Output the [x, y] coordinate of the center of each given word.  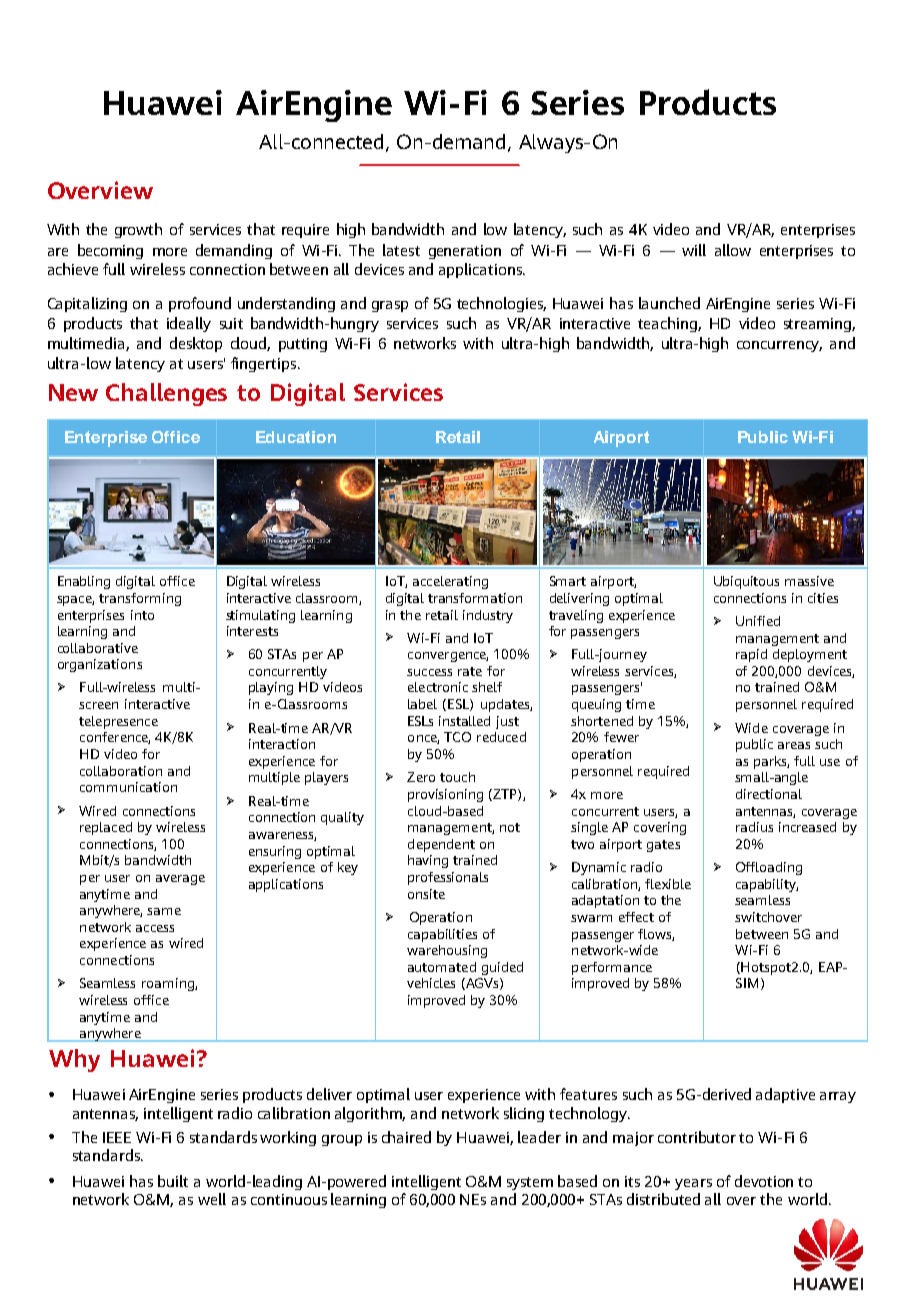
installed [464, 721]
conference [115, 738]
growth [138, 230]
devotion [764, 1181]
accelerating [450, 582]
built [173, 1181]
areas [794, 745]
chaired [406, 1137]
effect [636, 917]
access [155, 928]
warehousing [447, 951]
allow [733, 250]
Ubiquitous [746, 582]
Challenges [166, 394]
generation [465, 252]
